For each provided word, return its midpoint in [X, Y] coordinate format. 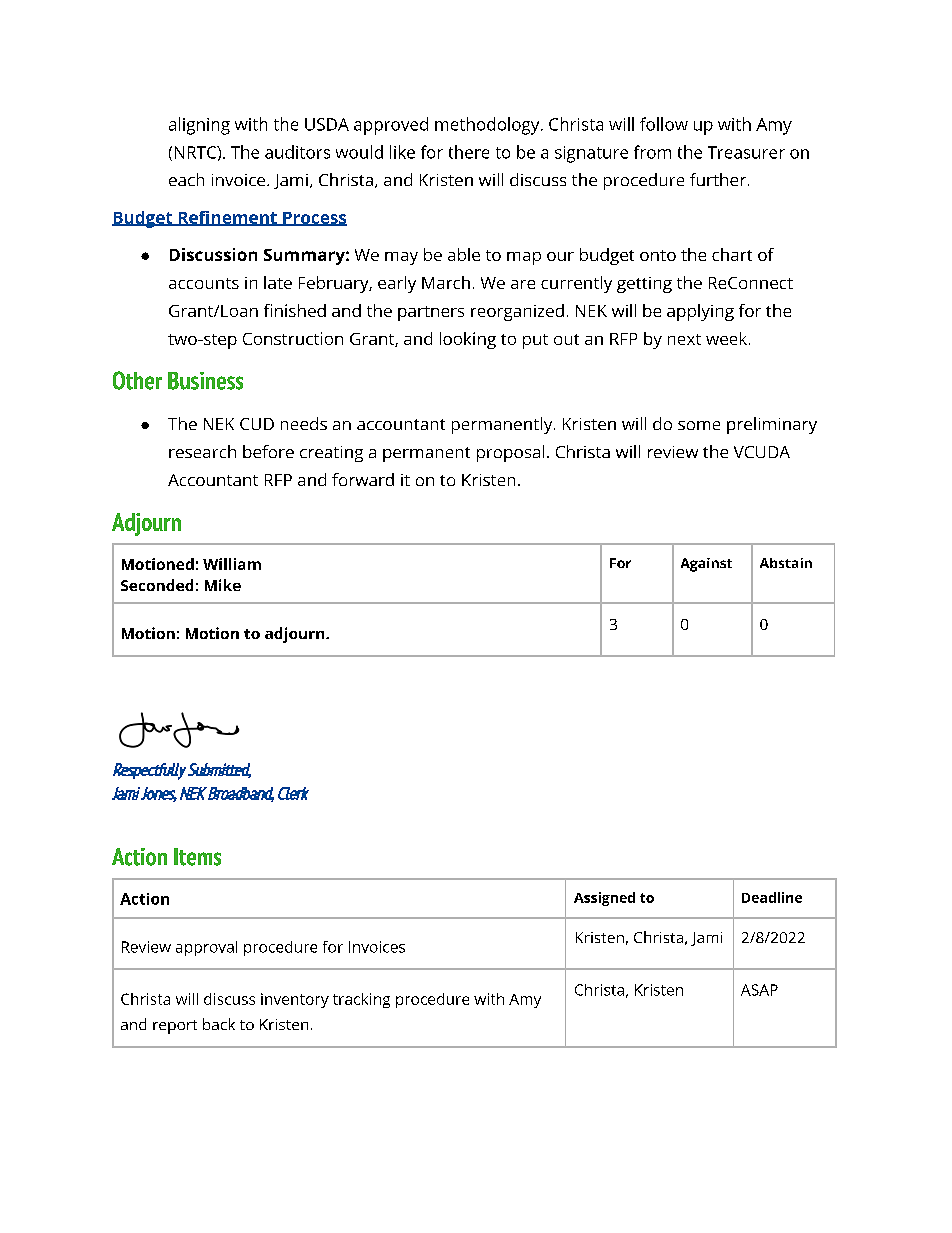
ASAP [759, 990]
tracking [361, 1000]
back [219, 1024]
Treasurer [746, 152]
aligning [199, 126]
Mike [223, 585]
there [469, 152]
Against [706, 565]
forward [363, 479]
